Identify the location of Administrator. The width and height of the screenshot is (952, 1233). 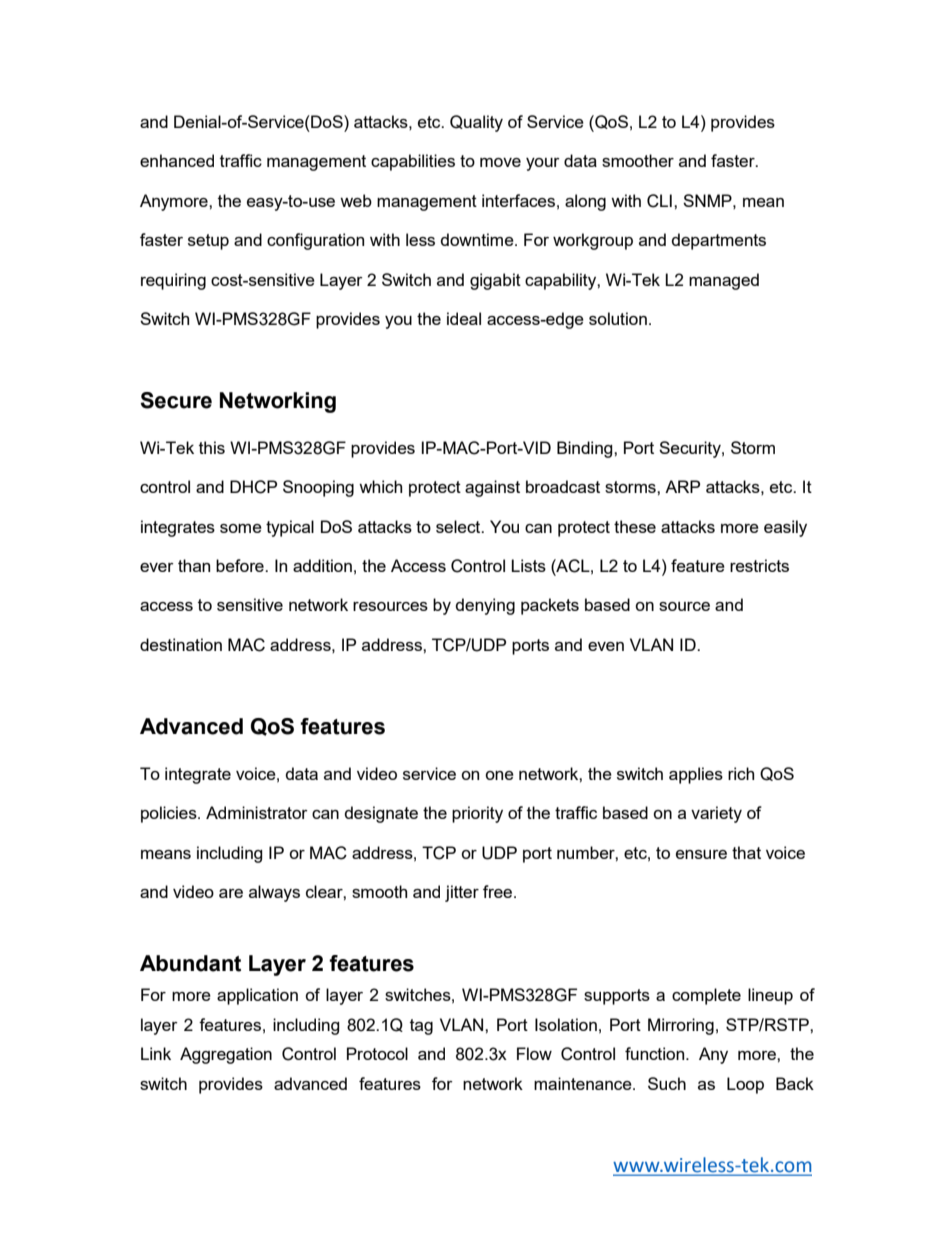
(257, 812).
